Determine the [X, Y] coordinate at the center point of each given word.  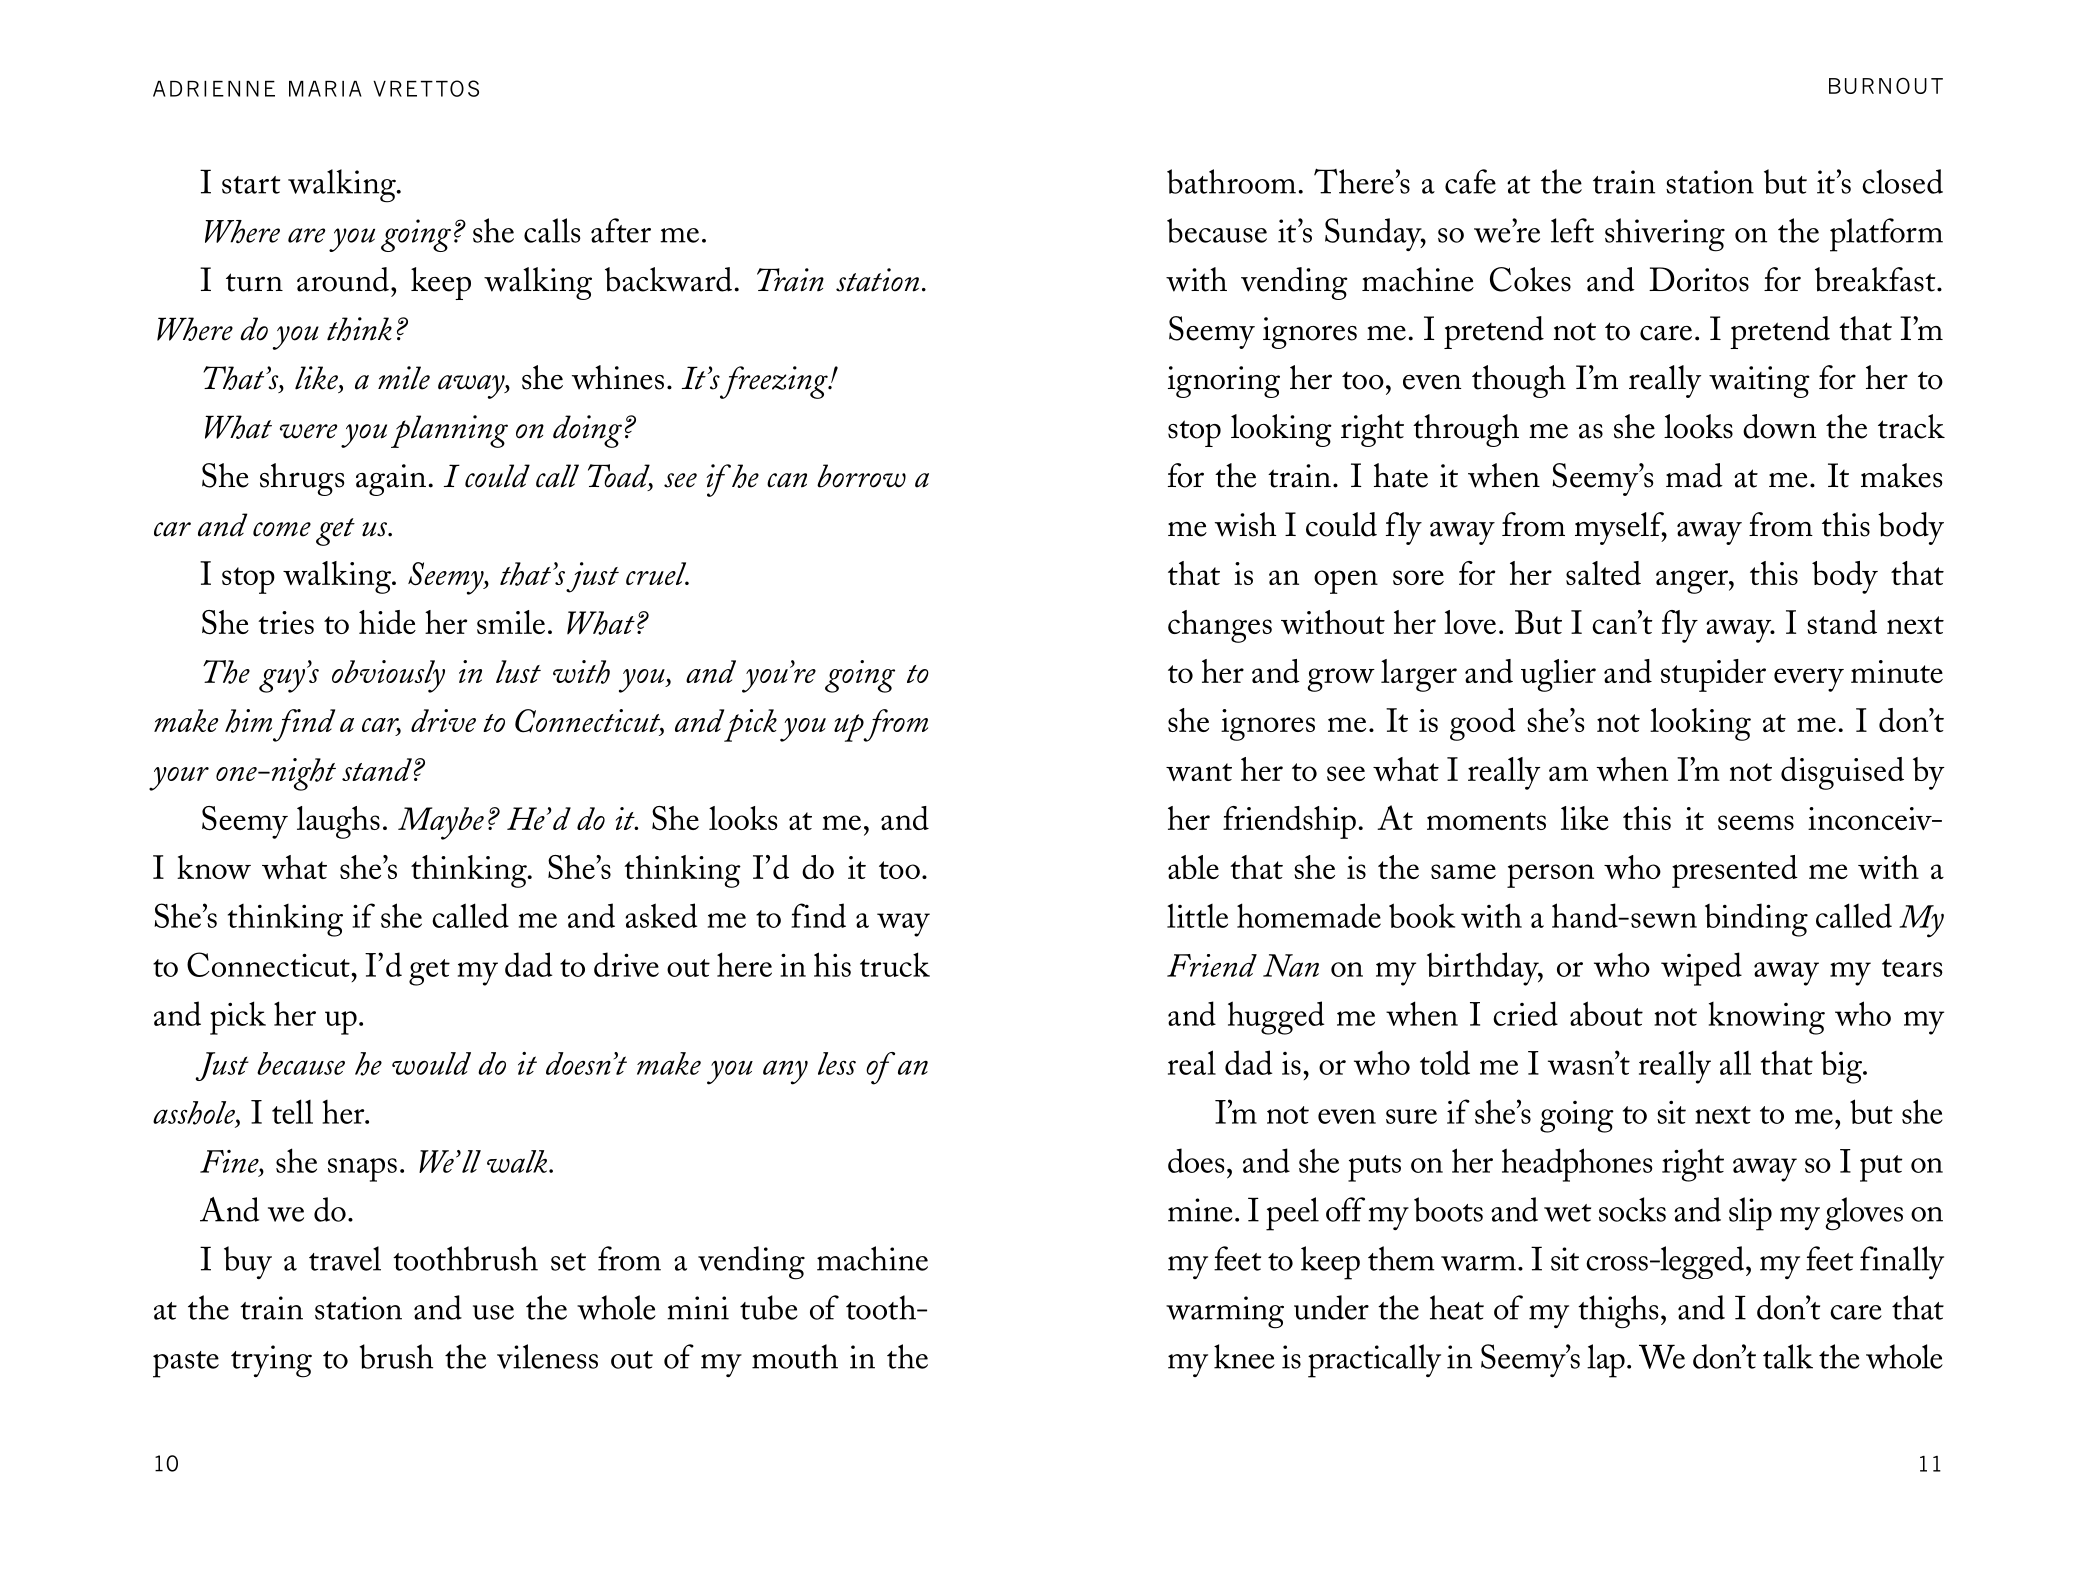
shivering [1665, 235]
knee [1244, 1356]
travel [345, 1258]
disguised [1842, 773]
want [1199, 772]
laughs [338, 822]
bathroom [1231, 181]
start [251, 185]
